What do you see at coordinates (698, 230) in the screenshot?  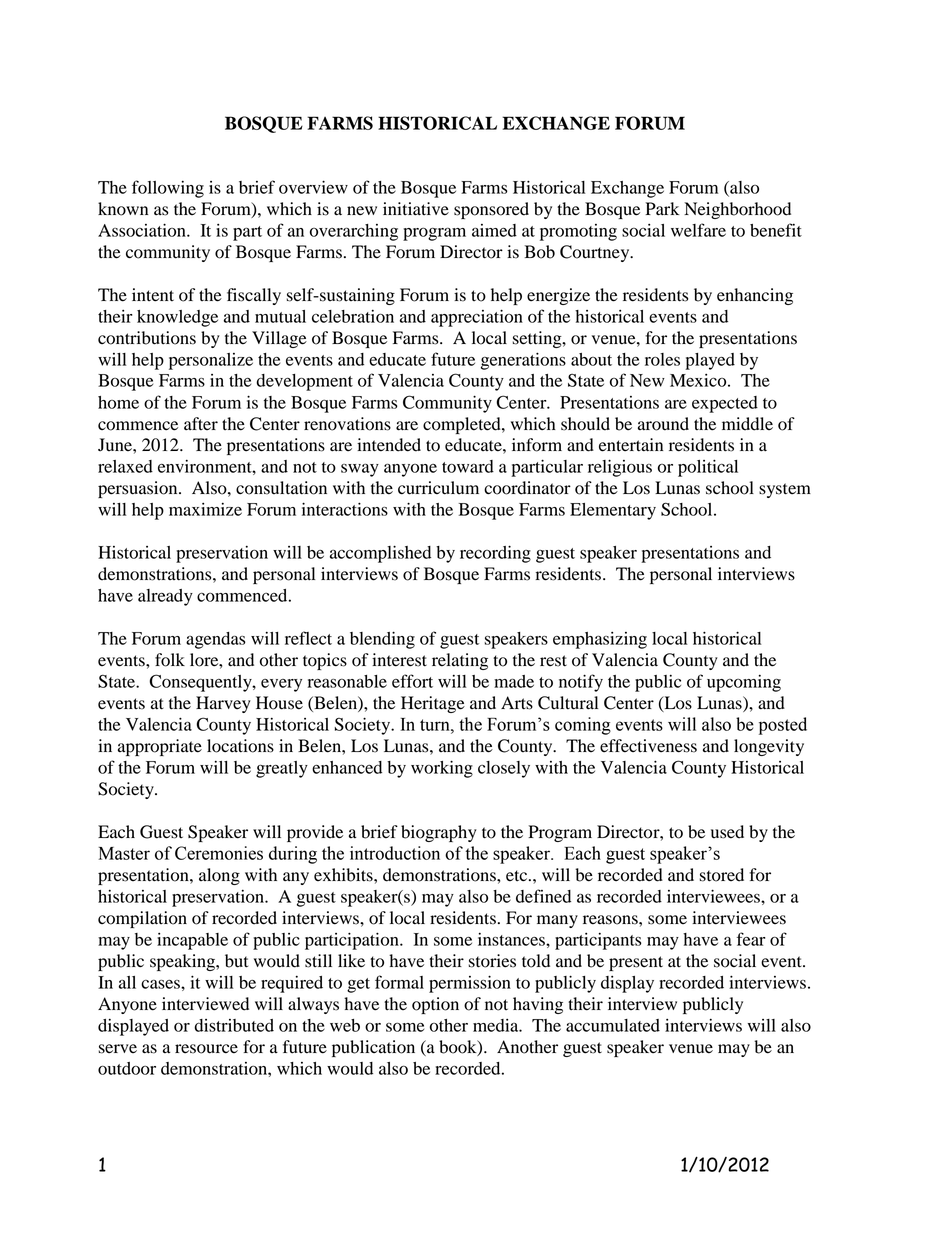 I see `welfare` at bounding box center [698, 230].
